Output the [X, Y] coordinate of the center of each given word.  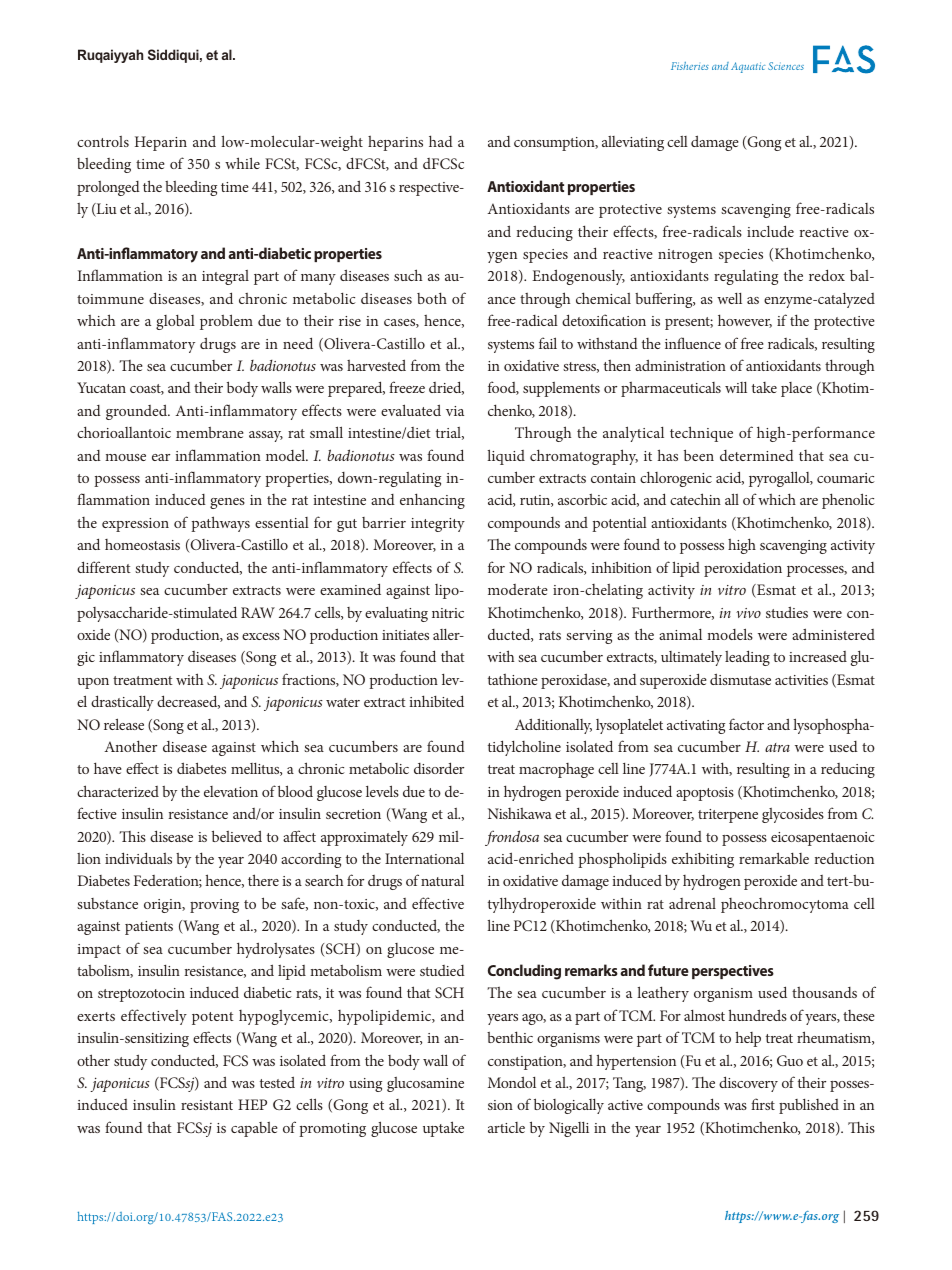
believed [237, 836]
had [441, 141]
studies [787, 612]
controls [103, 141]
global [175, 322]
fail [548, 343]
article [506, 1127]
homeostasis [142, 544]
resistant [207, 1105]
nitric [448, 613]
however [745, 321]
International [424, 858]
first [763, 1104]
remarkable [774, 858]
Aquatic [748, 67]
